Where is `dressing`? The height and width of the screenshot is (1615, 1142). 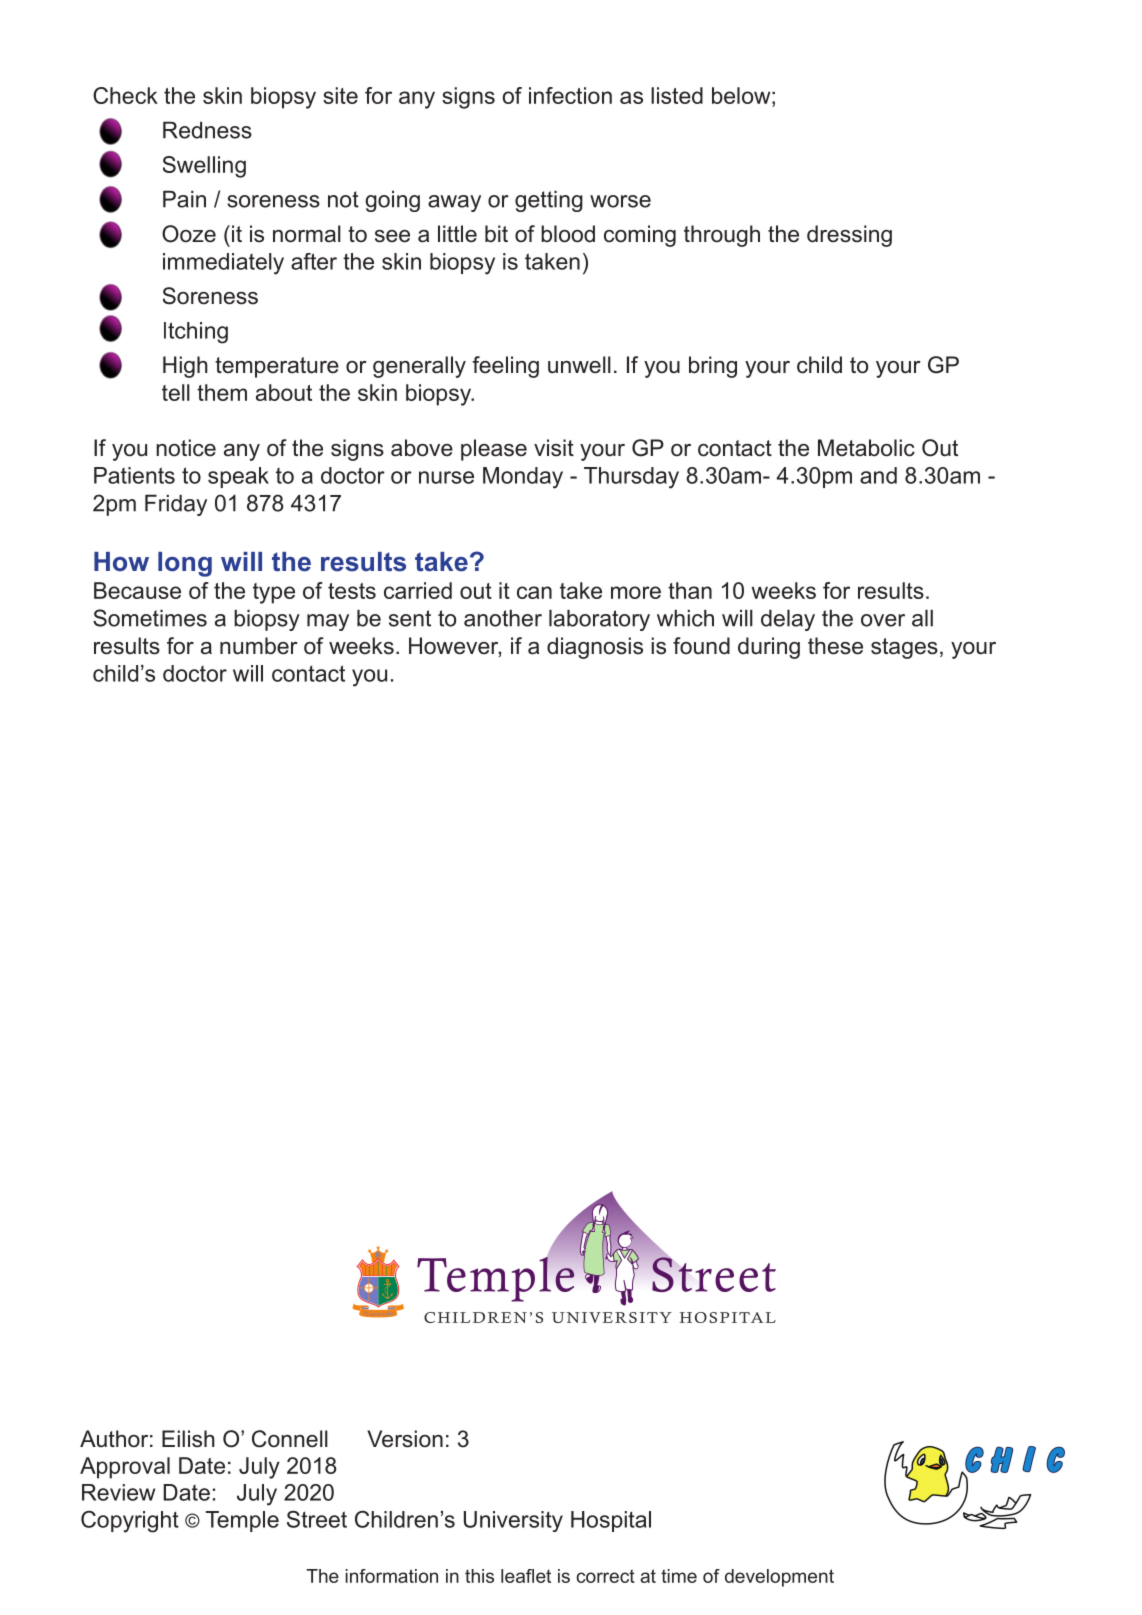 dressing is located at coordinates (849, 236).
